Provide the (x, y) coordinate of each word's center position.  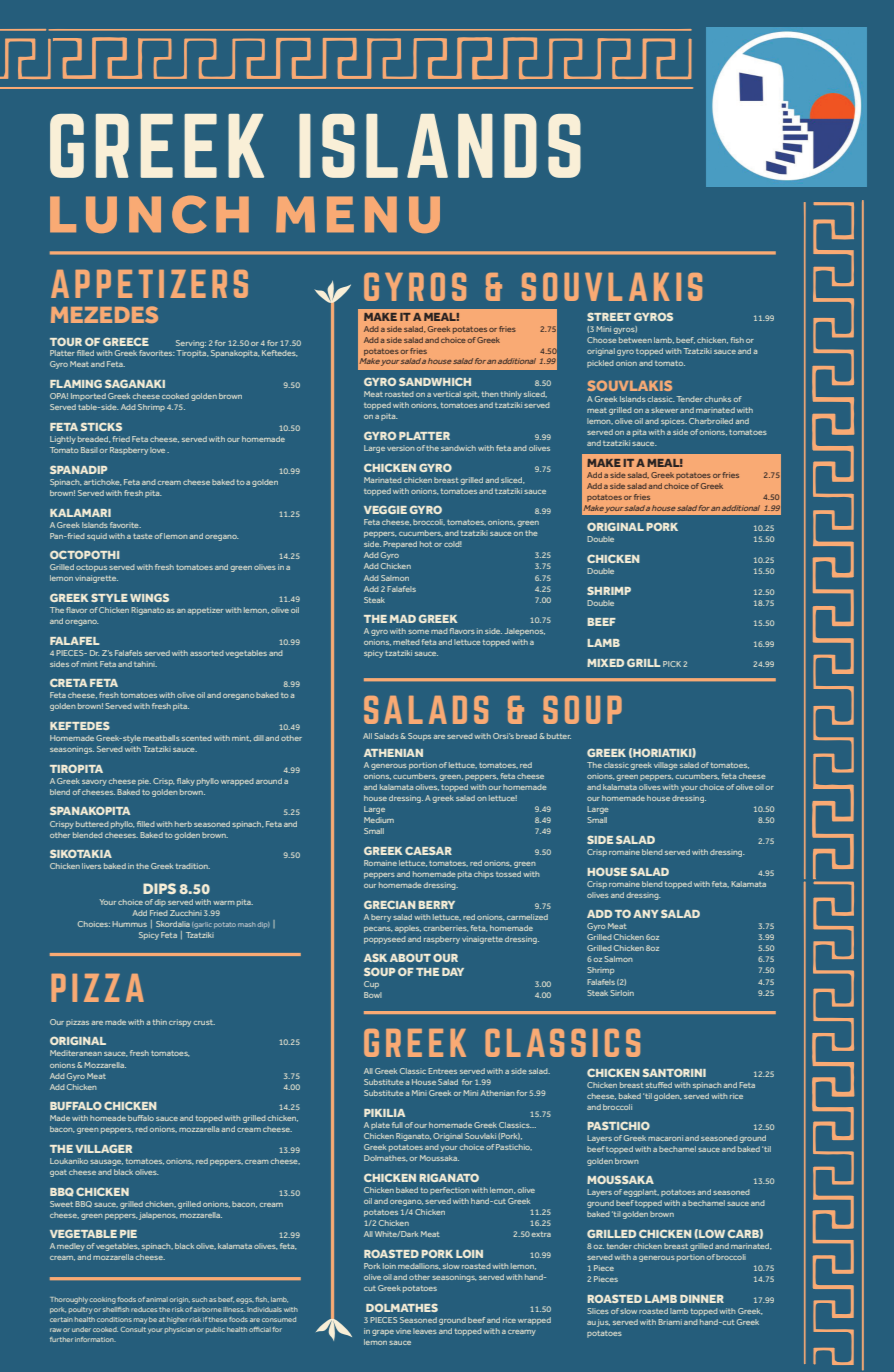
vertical (447, 394)
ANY (646, 914)
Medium (379, 820)
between (635, 340)
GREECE (126, 341)
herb (183, 824)
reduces (144, 1309)
